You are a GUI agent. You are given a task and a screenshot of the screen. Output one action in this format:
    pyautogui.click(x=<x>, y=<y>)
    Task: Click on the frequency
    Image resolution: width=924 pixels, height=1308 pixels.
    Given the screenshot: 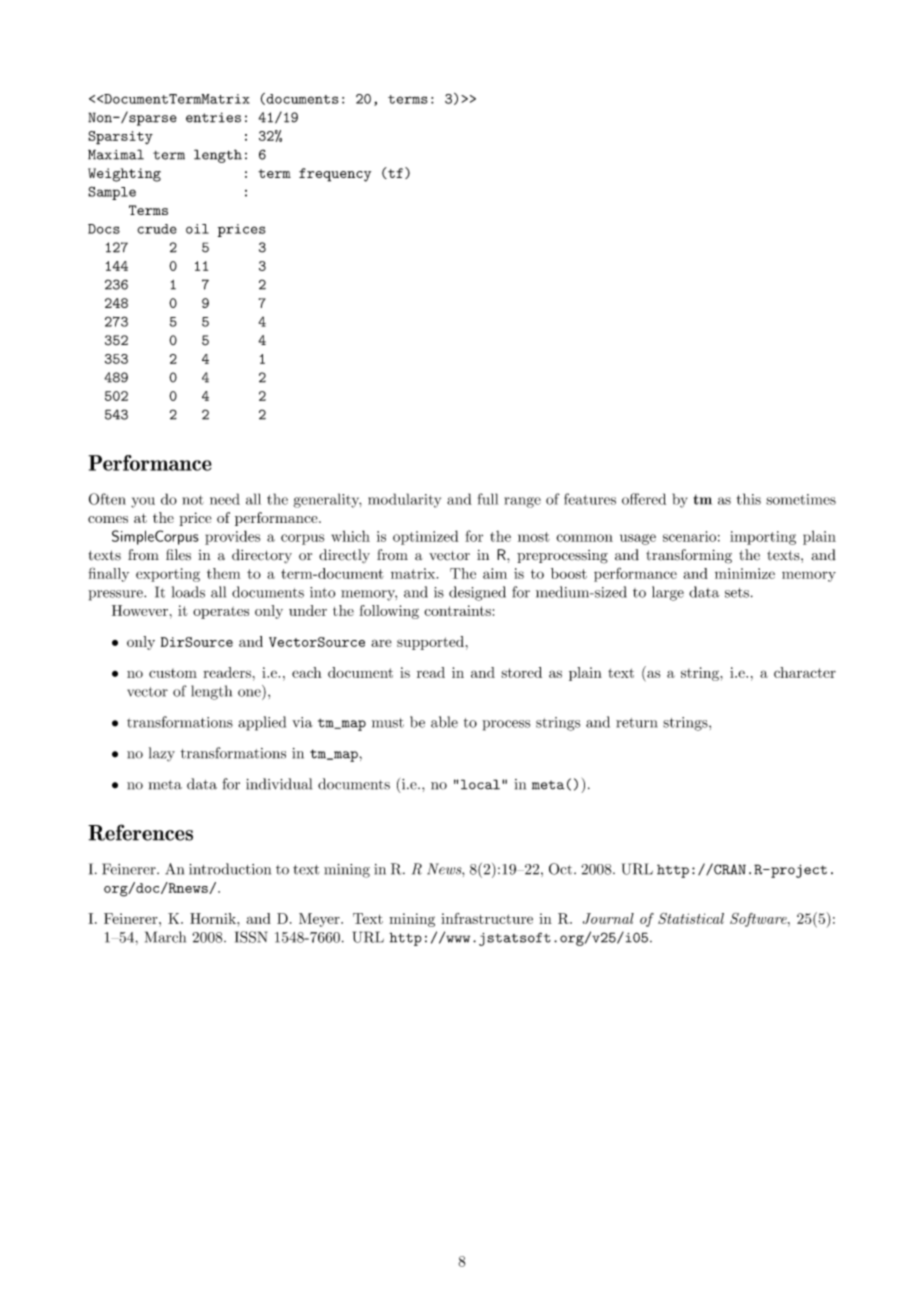 What is the action you would take?
    pyautogui.click(x=335, y=175)
